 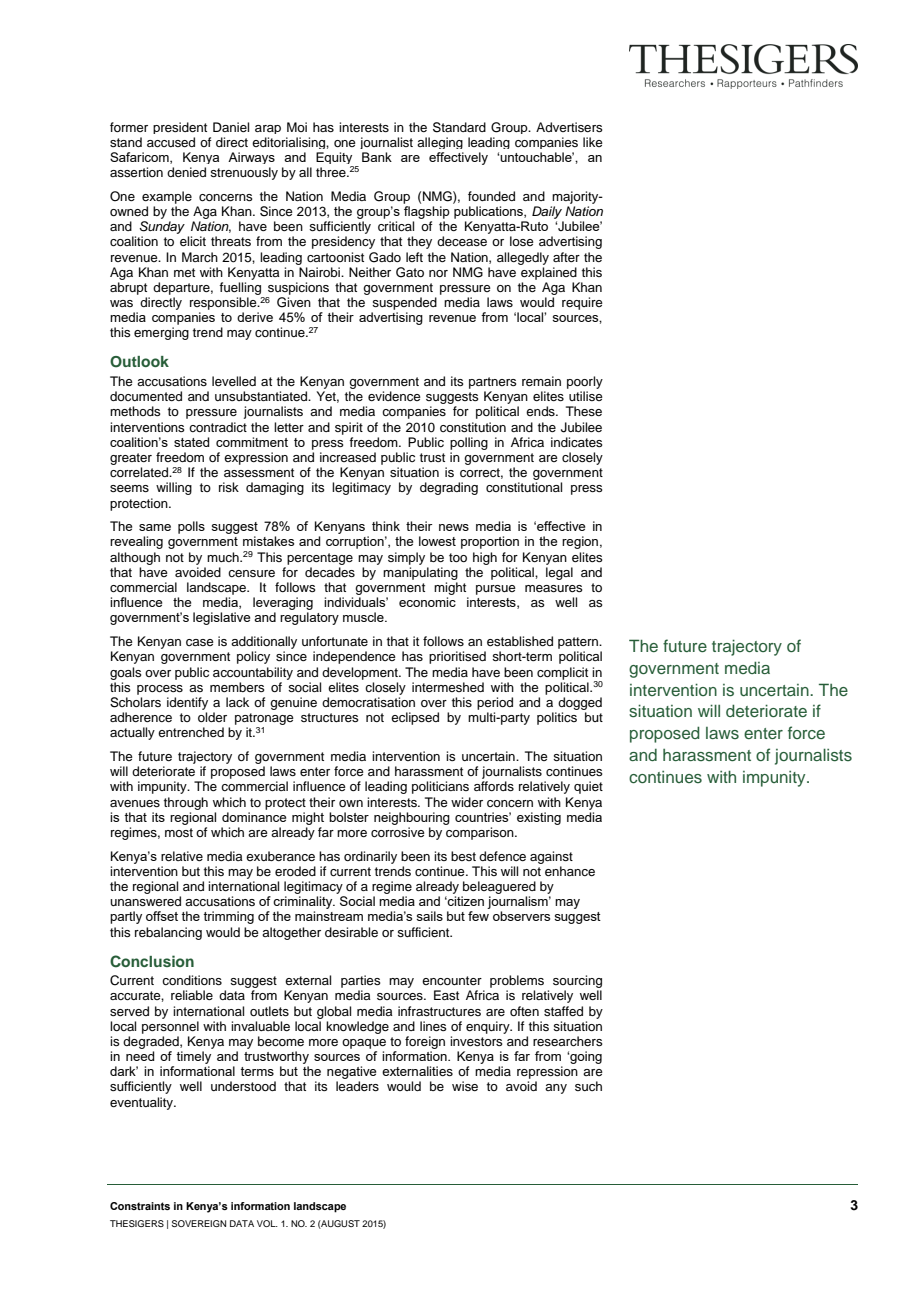 I want to click on Advertisers, so click(x=569, y=127).
